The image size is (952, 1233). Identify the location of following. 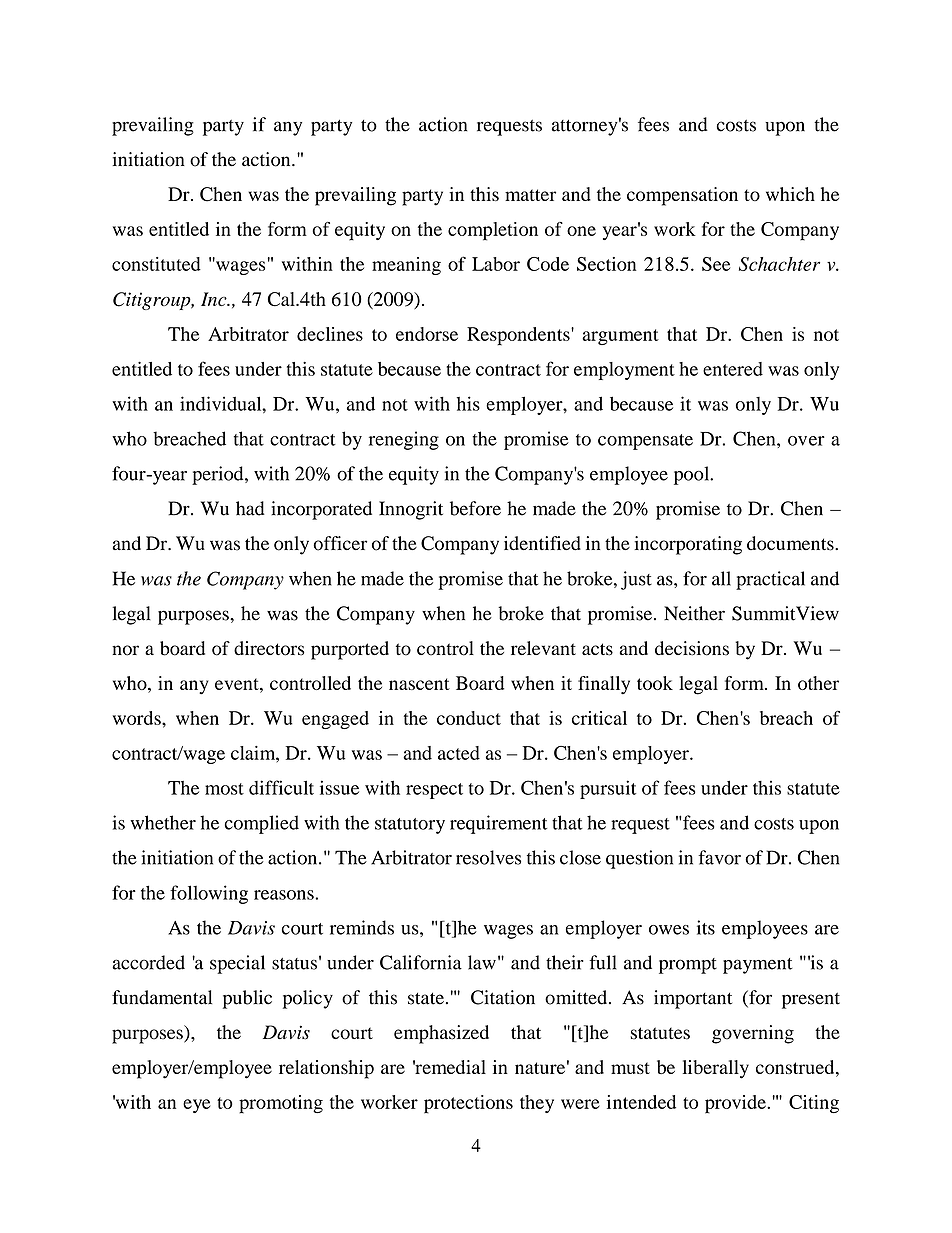
(209, 894).
